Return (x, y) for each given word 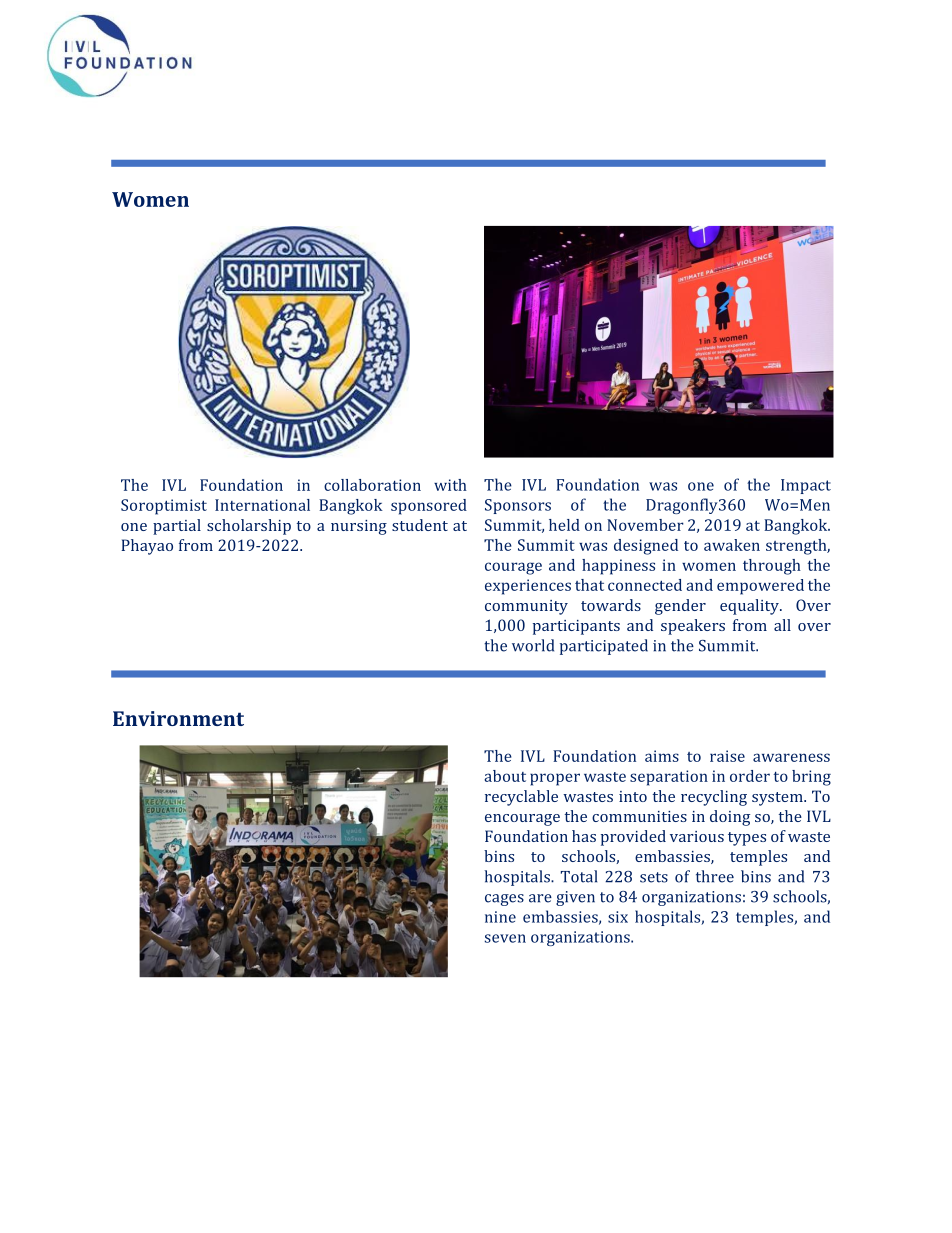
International (262, 505)
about (505, 776)
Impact (806, 486)
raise (727, 756)
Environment (178, 718)
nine (500, 917)
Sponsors (518, 506)
